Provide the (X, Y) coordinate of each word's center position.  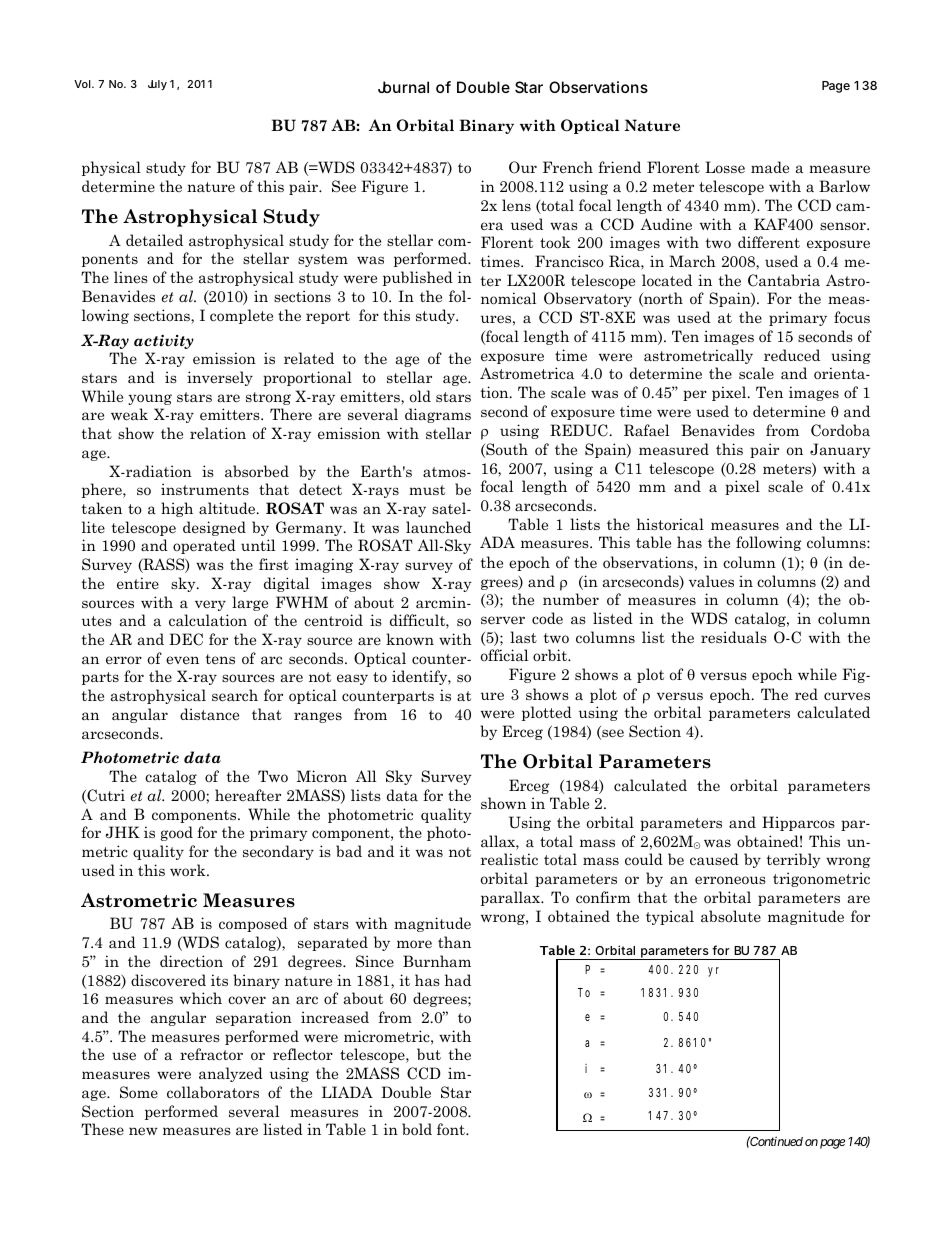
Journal (403, 87)
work (189, 870)
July (157, 85)
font (452, 1129)
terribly (793, 860)
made (770, 167)
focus (852, 317)
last (523, 637)
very (210, 605)
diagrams (438, 415)
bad (349, 851)
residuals (734, 637)
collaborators (213, 1092)
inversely (220, 378)
